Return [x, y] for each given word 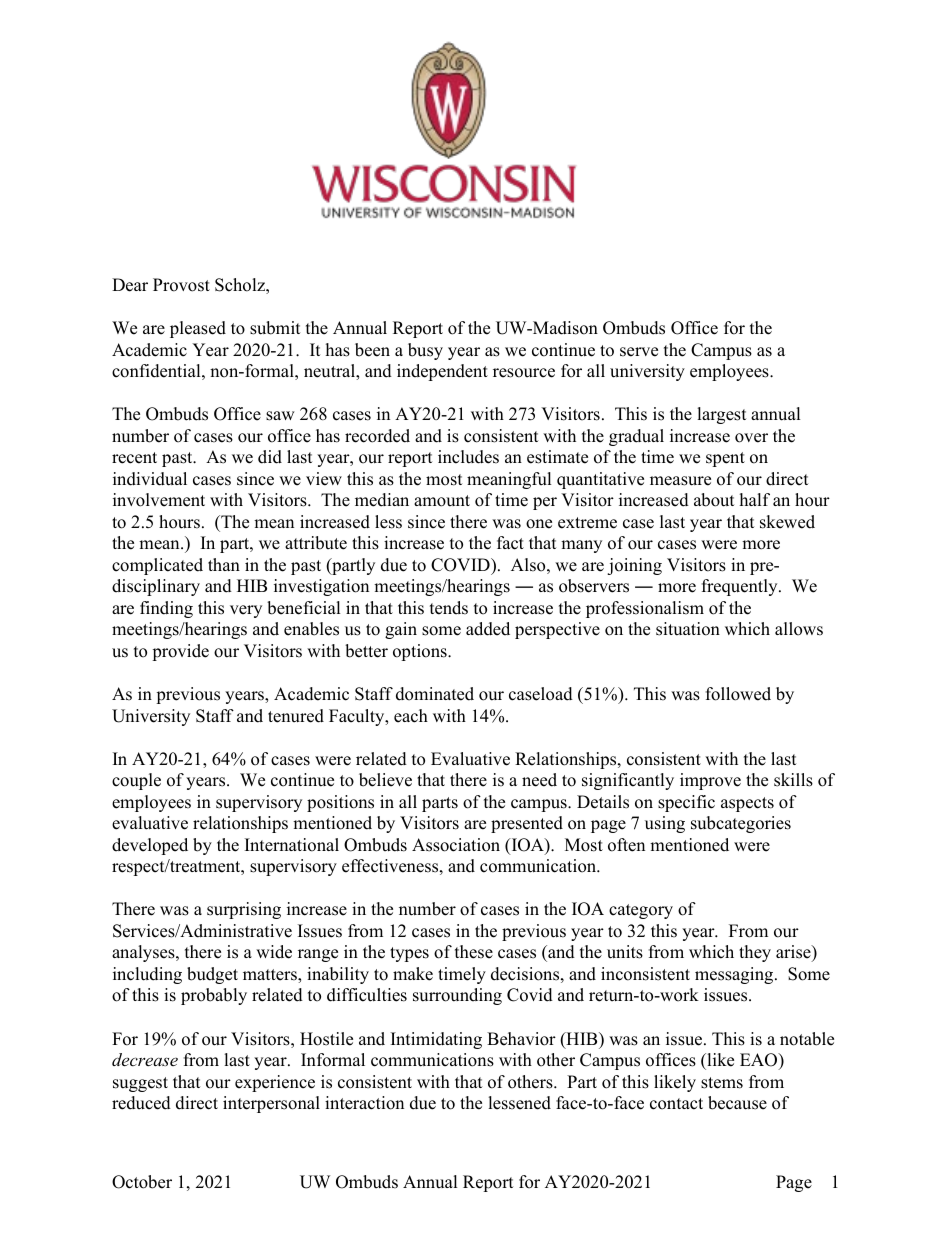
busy [425, 351]
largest [722, 415]
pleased [198, 329]
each [411, 716]
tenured [296, 716]
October [142, 1182]
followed [738, 694]
